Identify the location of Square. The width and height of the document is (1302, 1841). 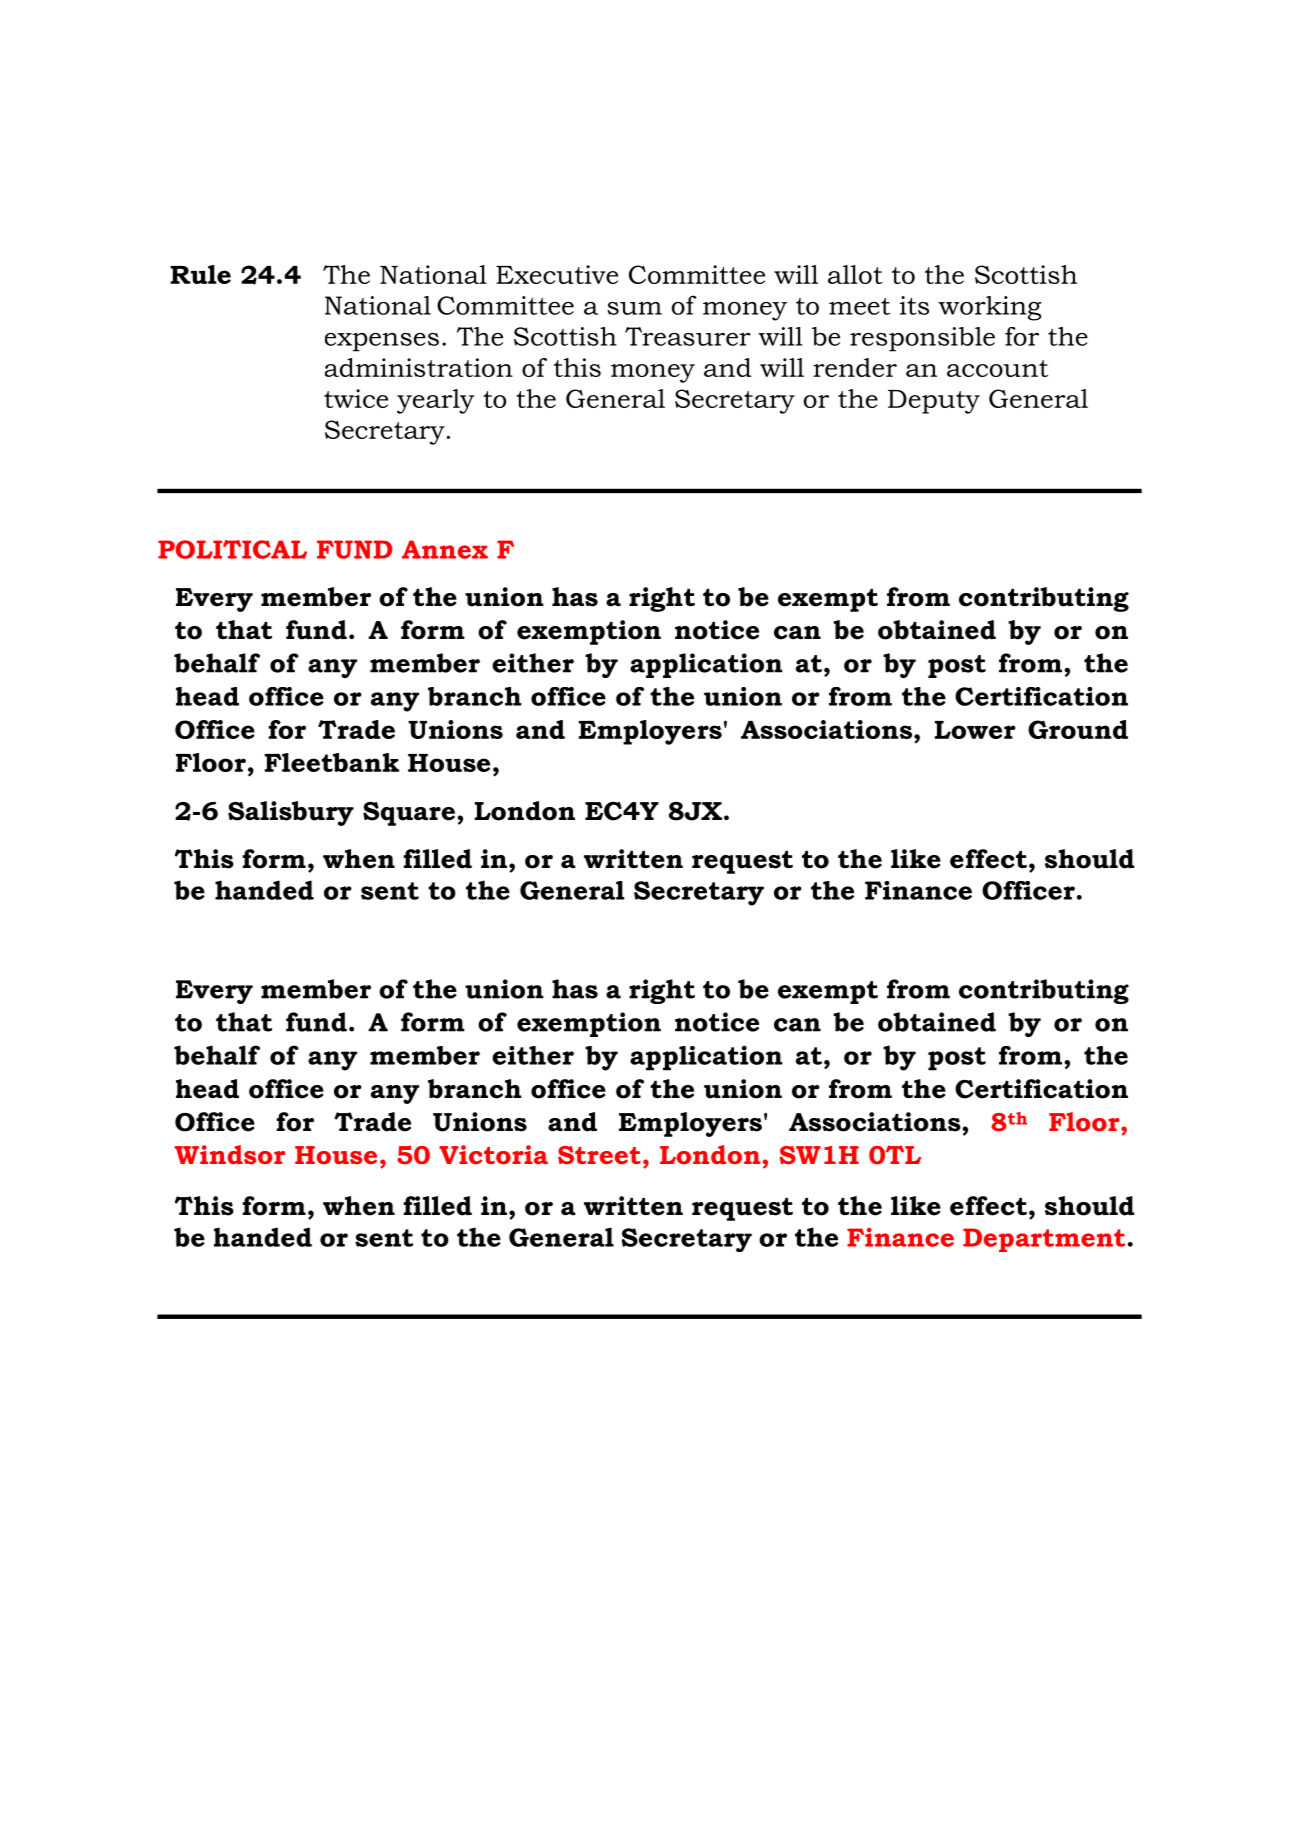
(409, 814).
